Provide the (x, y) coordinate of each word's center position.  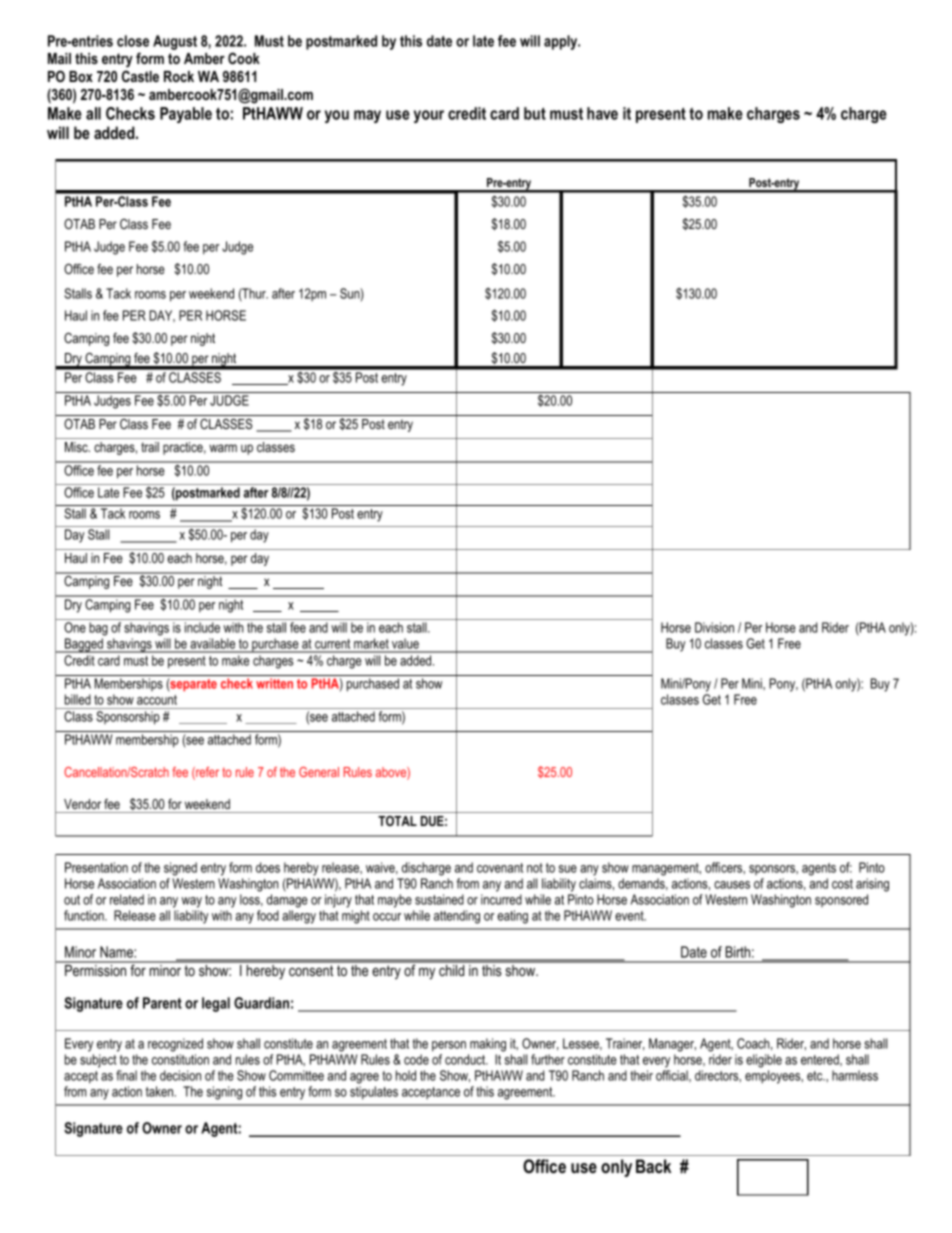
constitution (180, 1059)
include (202, 627)
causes (732, 885)
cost (842, 884)
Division (714, 627)
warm (223, 448)
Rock (179, 76)
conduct (466, 1059)
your (429, 116)
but (535, 113)
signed (180, 869)
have (602, 113)
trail (150, 447)
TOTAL (397, 821)
